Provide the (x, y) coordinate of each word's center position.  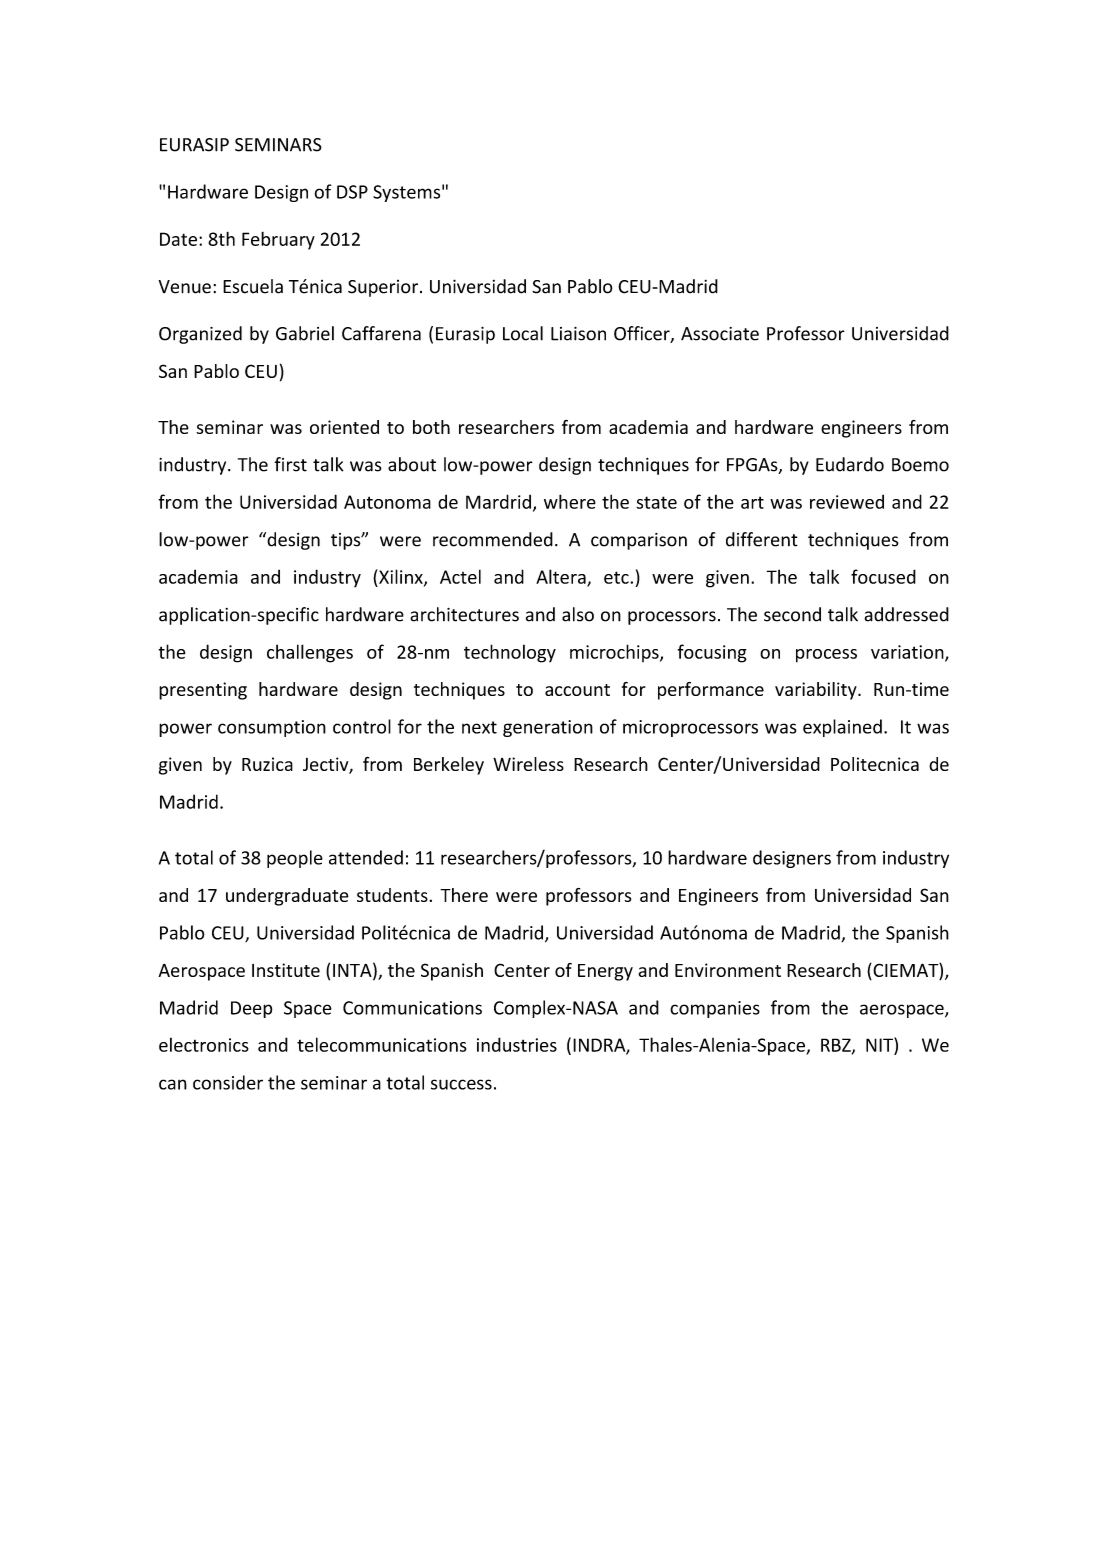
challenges (310, 653)
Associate (720, 334)
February (278, 240)
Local (523, 333)
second (792, 614)
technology (510, 653)
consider (228, 1082)
